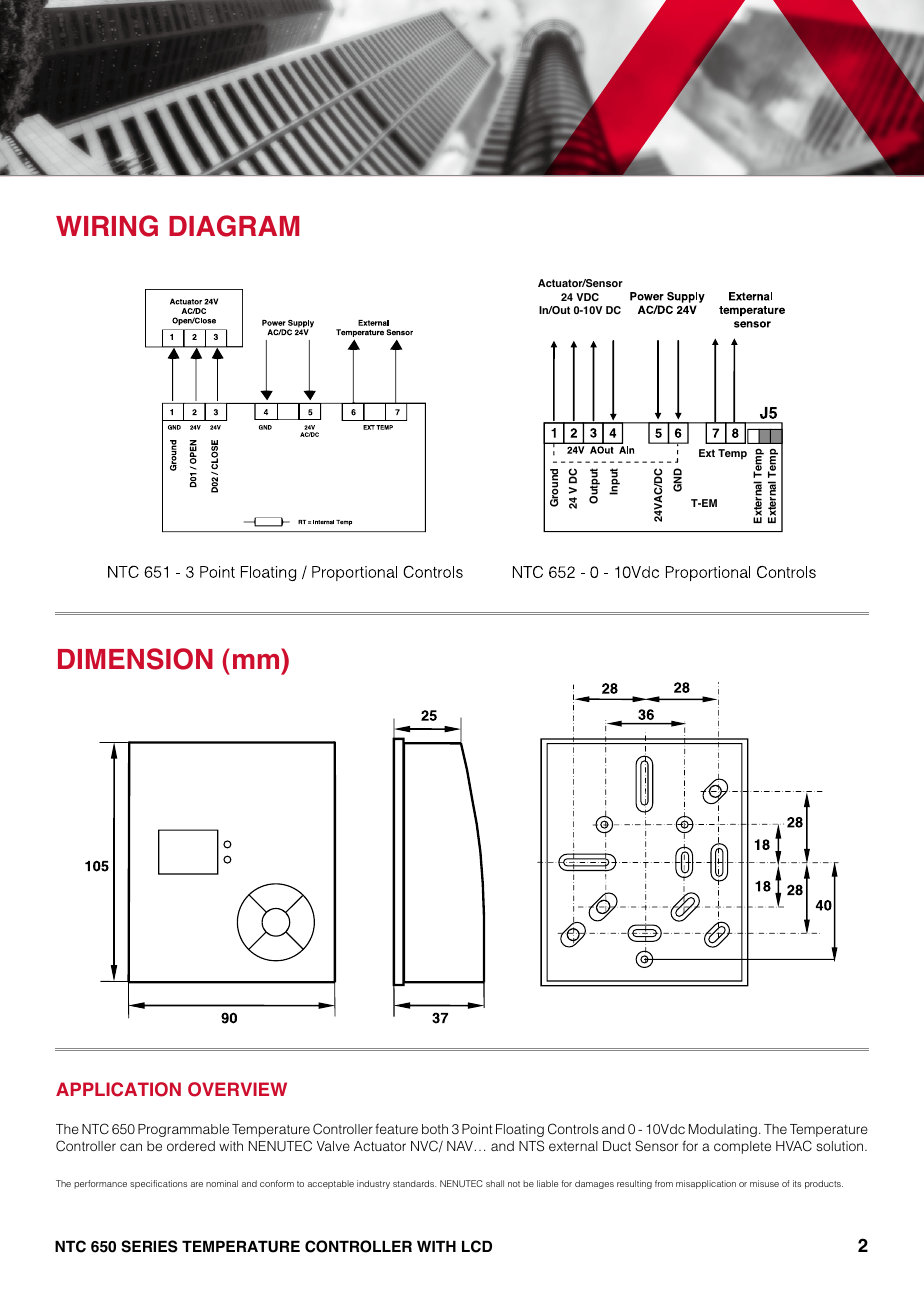  Describe the element at coordinates (794, 1146) in the page. I see `HVAC` at that location.
